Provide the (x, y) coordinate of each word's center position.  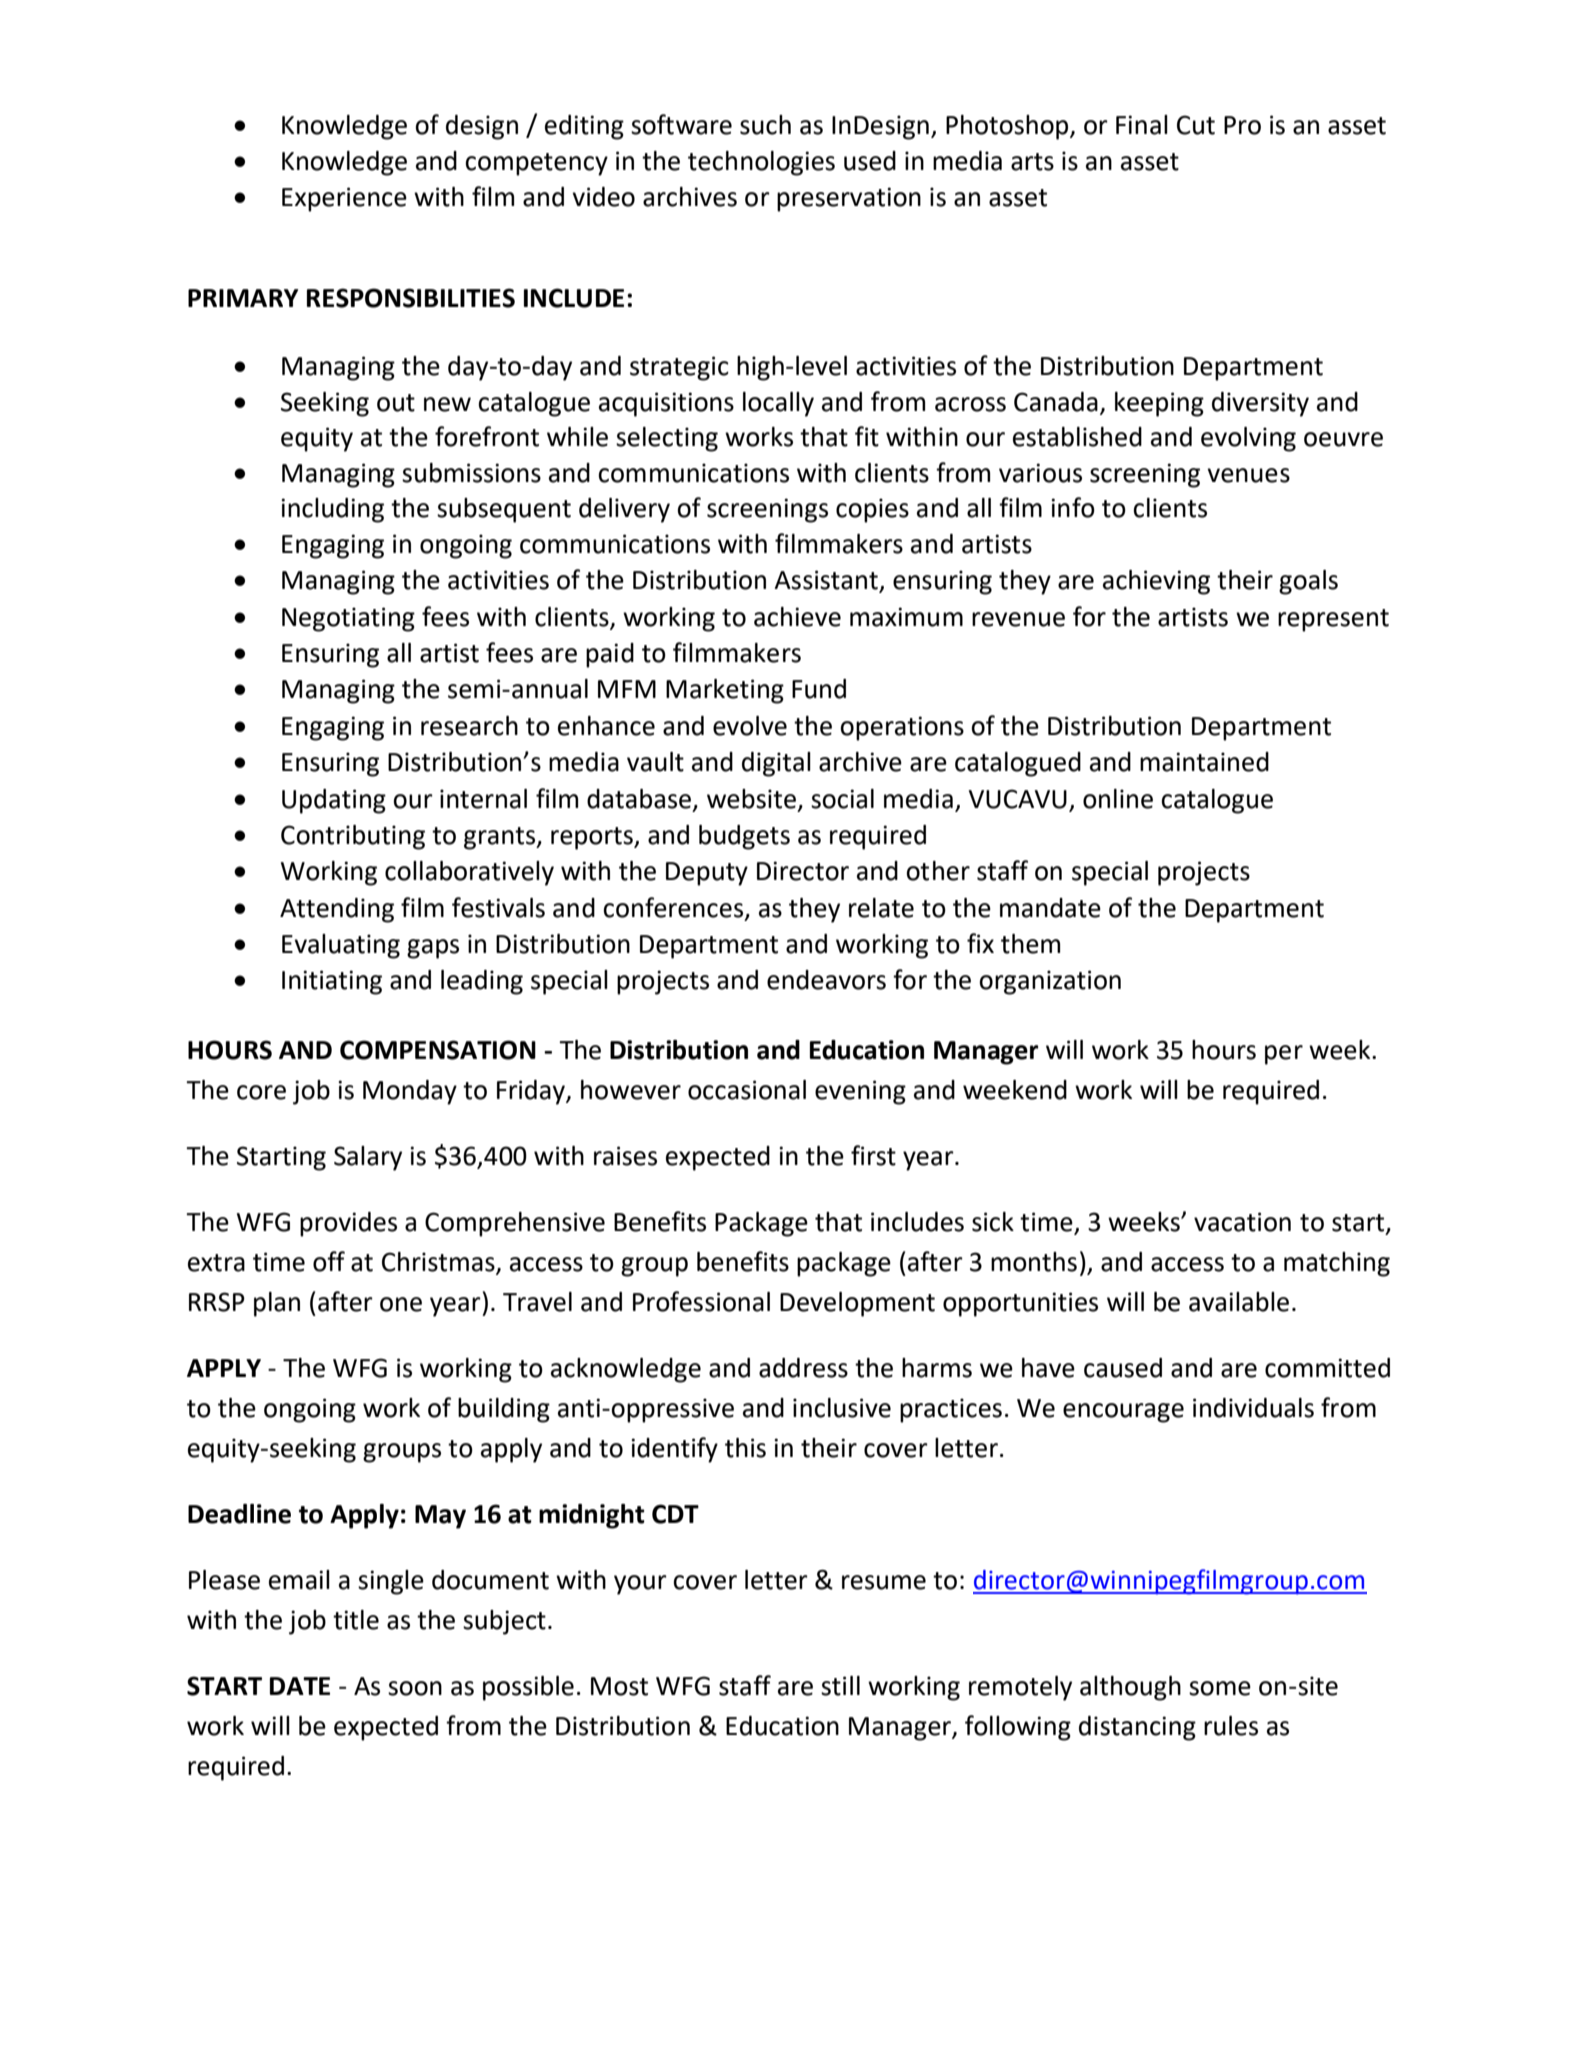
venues (1248, 475)
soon (415, 1688)
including (332, 510)
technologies (761, 163)
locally (778, 404)
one (401, 1304)
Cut (1196, 125)
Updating (334, 801)
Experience (344, 199)
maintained (1204, 762)
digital (776, 764)
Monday (410, 1092)
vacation (1242, 1222)
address (803, 1368)
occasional (747, 1090)
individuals (1253, 1408)
